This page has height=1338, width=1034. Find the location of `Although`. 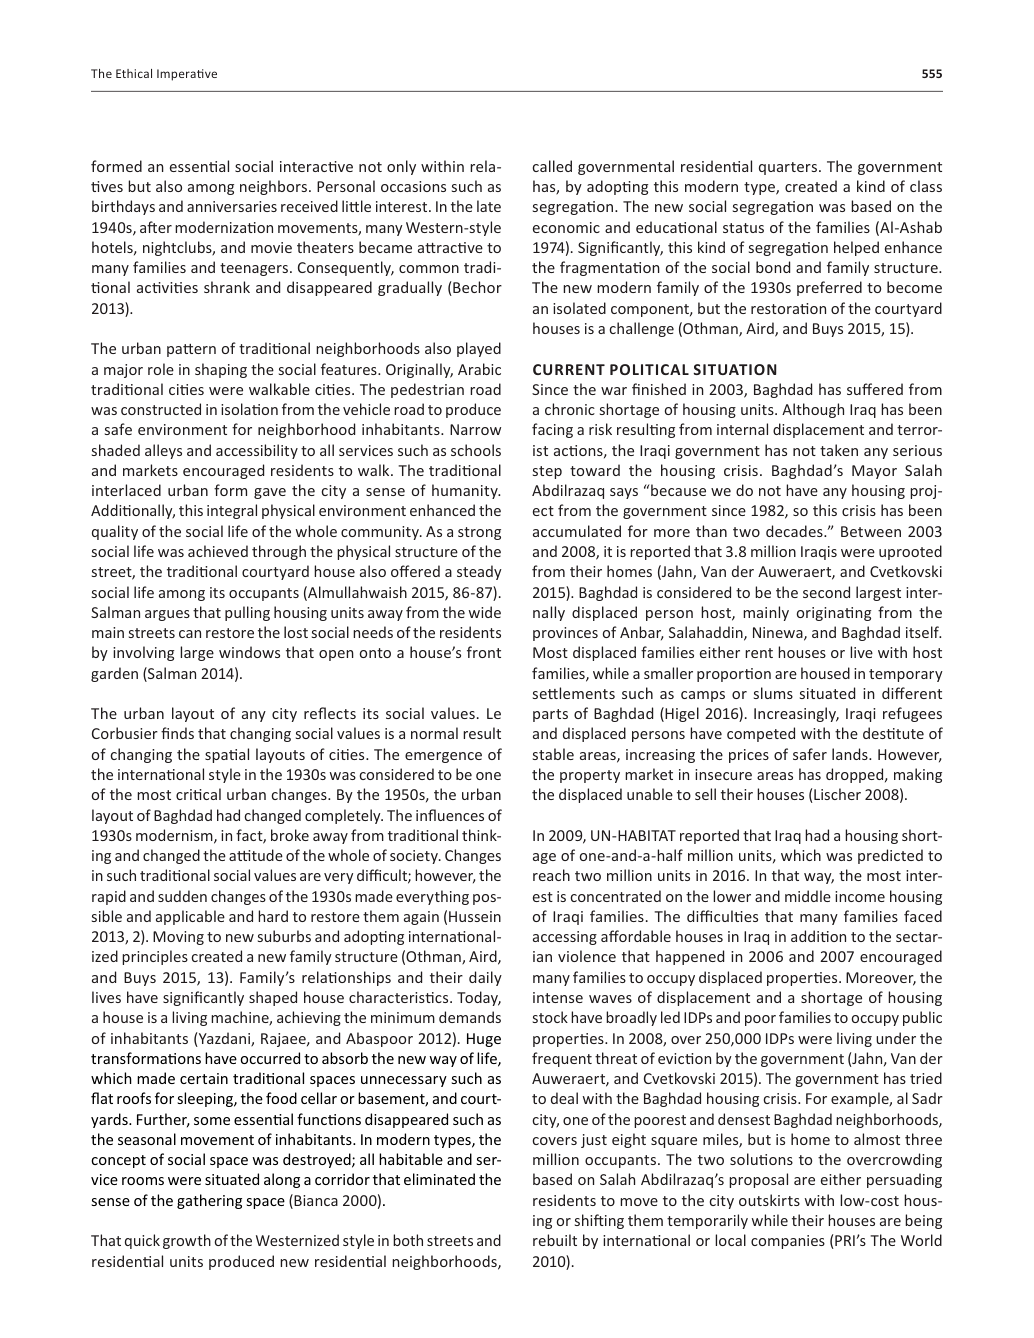

Although is located at coordinates (813, 410).
